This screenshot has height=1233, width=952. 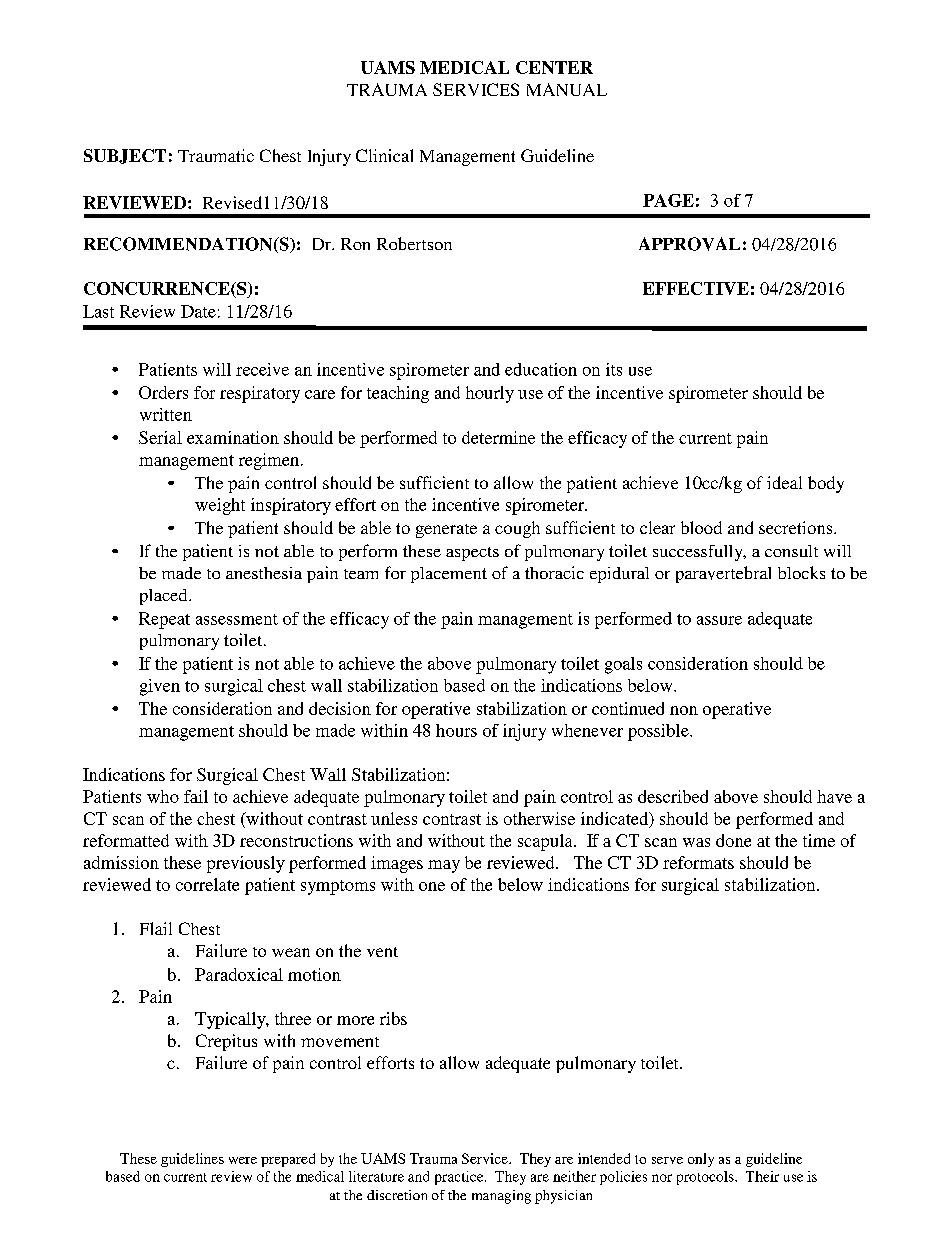 I want to click on Repeat, so click(x=164, y=620).
